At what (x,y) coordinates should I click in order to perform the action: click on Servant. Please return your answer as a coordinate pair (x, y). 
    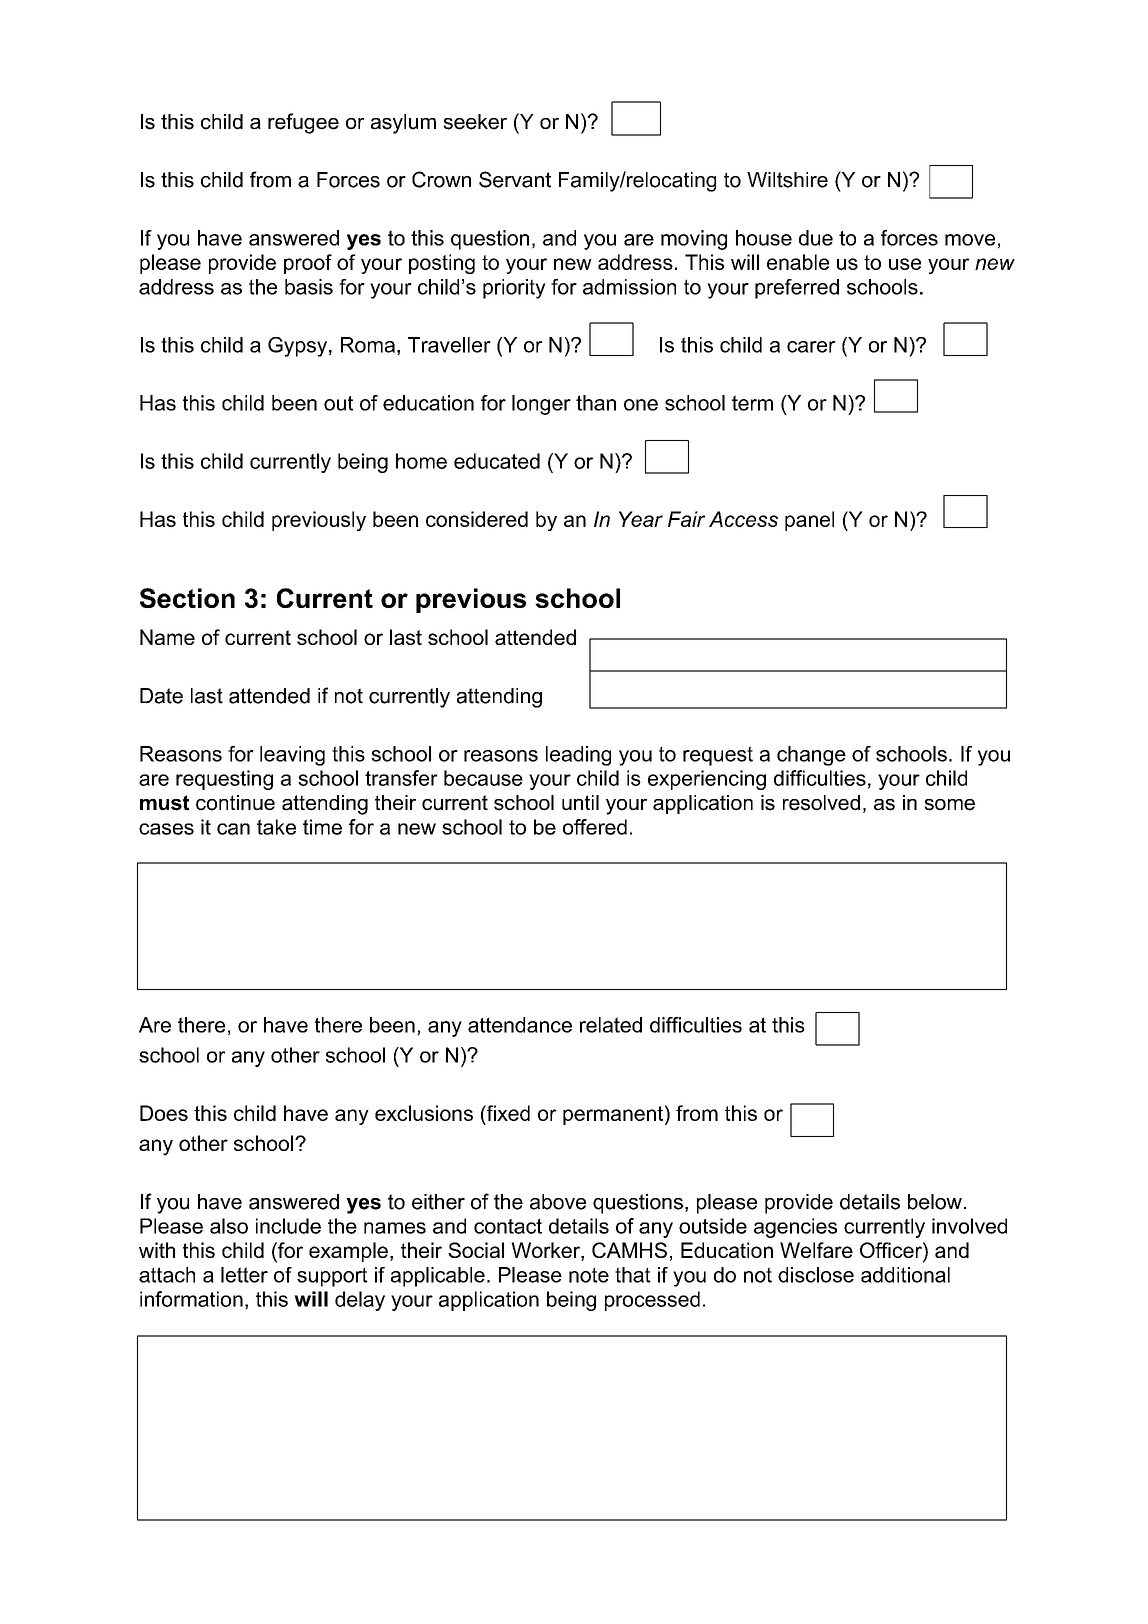
    Looking at the image, I should click on (515, 179).
